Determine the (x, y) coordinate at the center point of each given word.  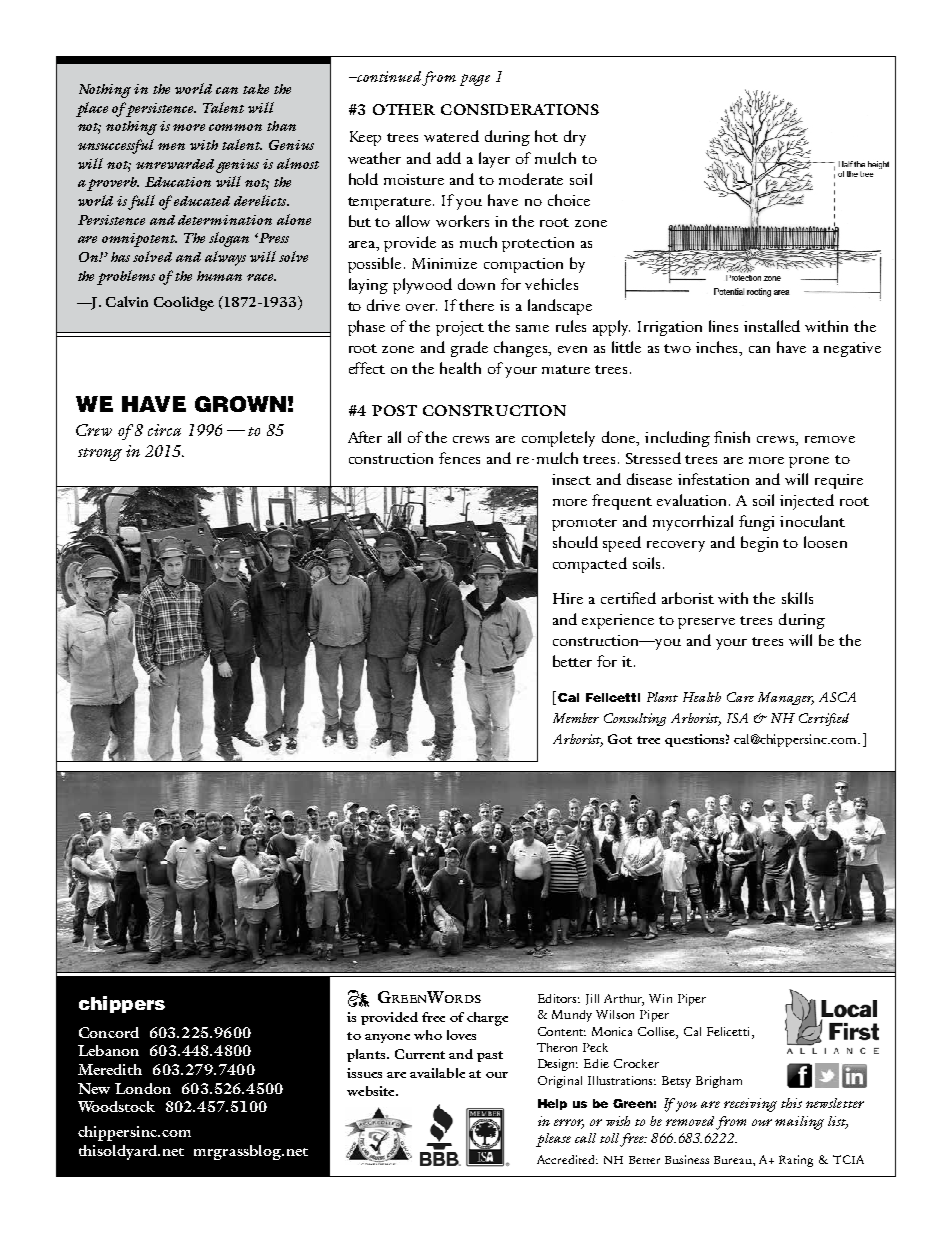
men (171, 146)
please (553, 1140)
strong (100, 454)
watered (451, 136)
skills (797, 598)
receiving (750, 1105)
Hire (568, 598)
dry (575, 138)
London (143, 1088)
